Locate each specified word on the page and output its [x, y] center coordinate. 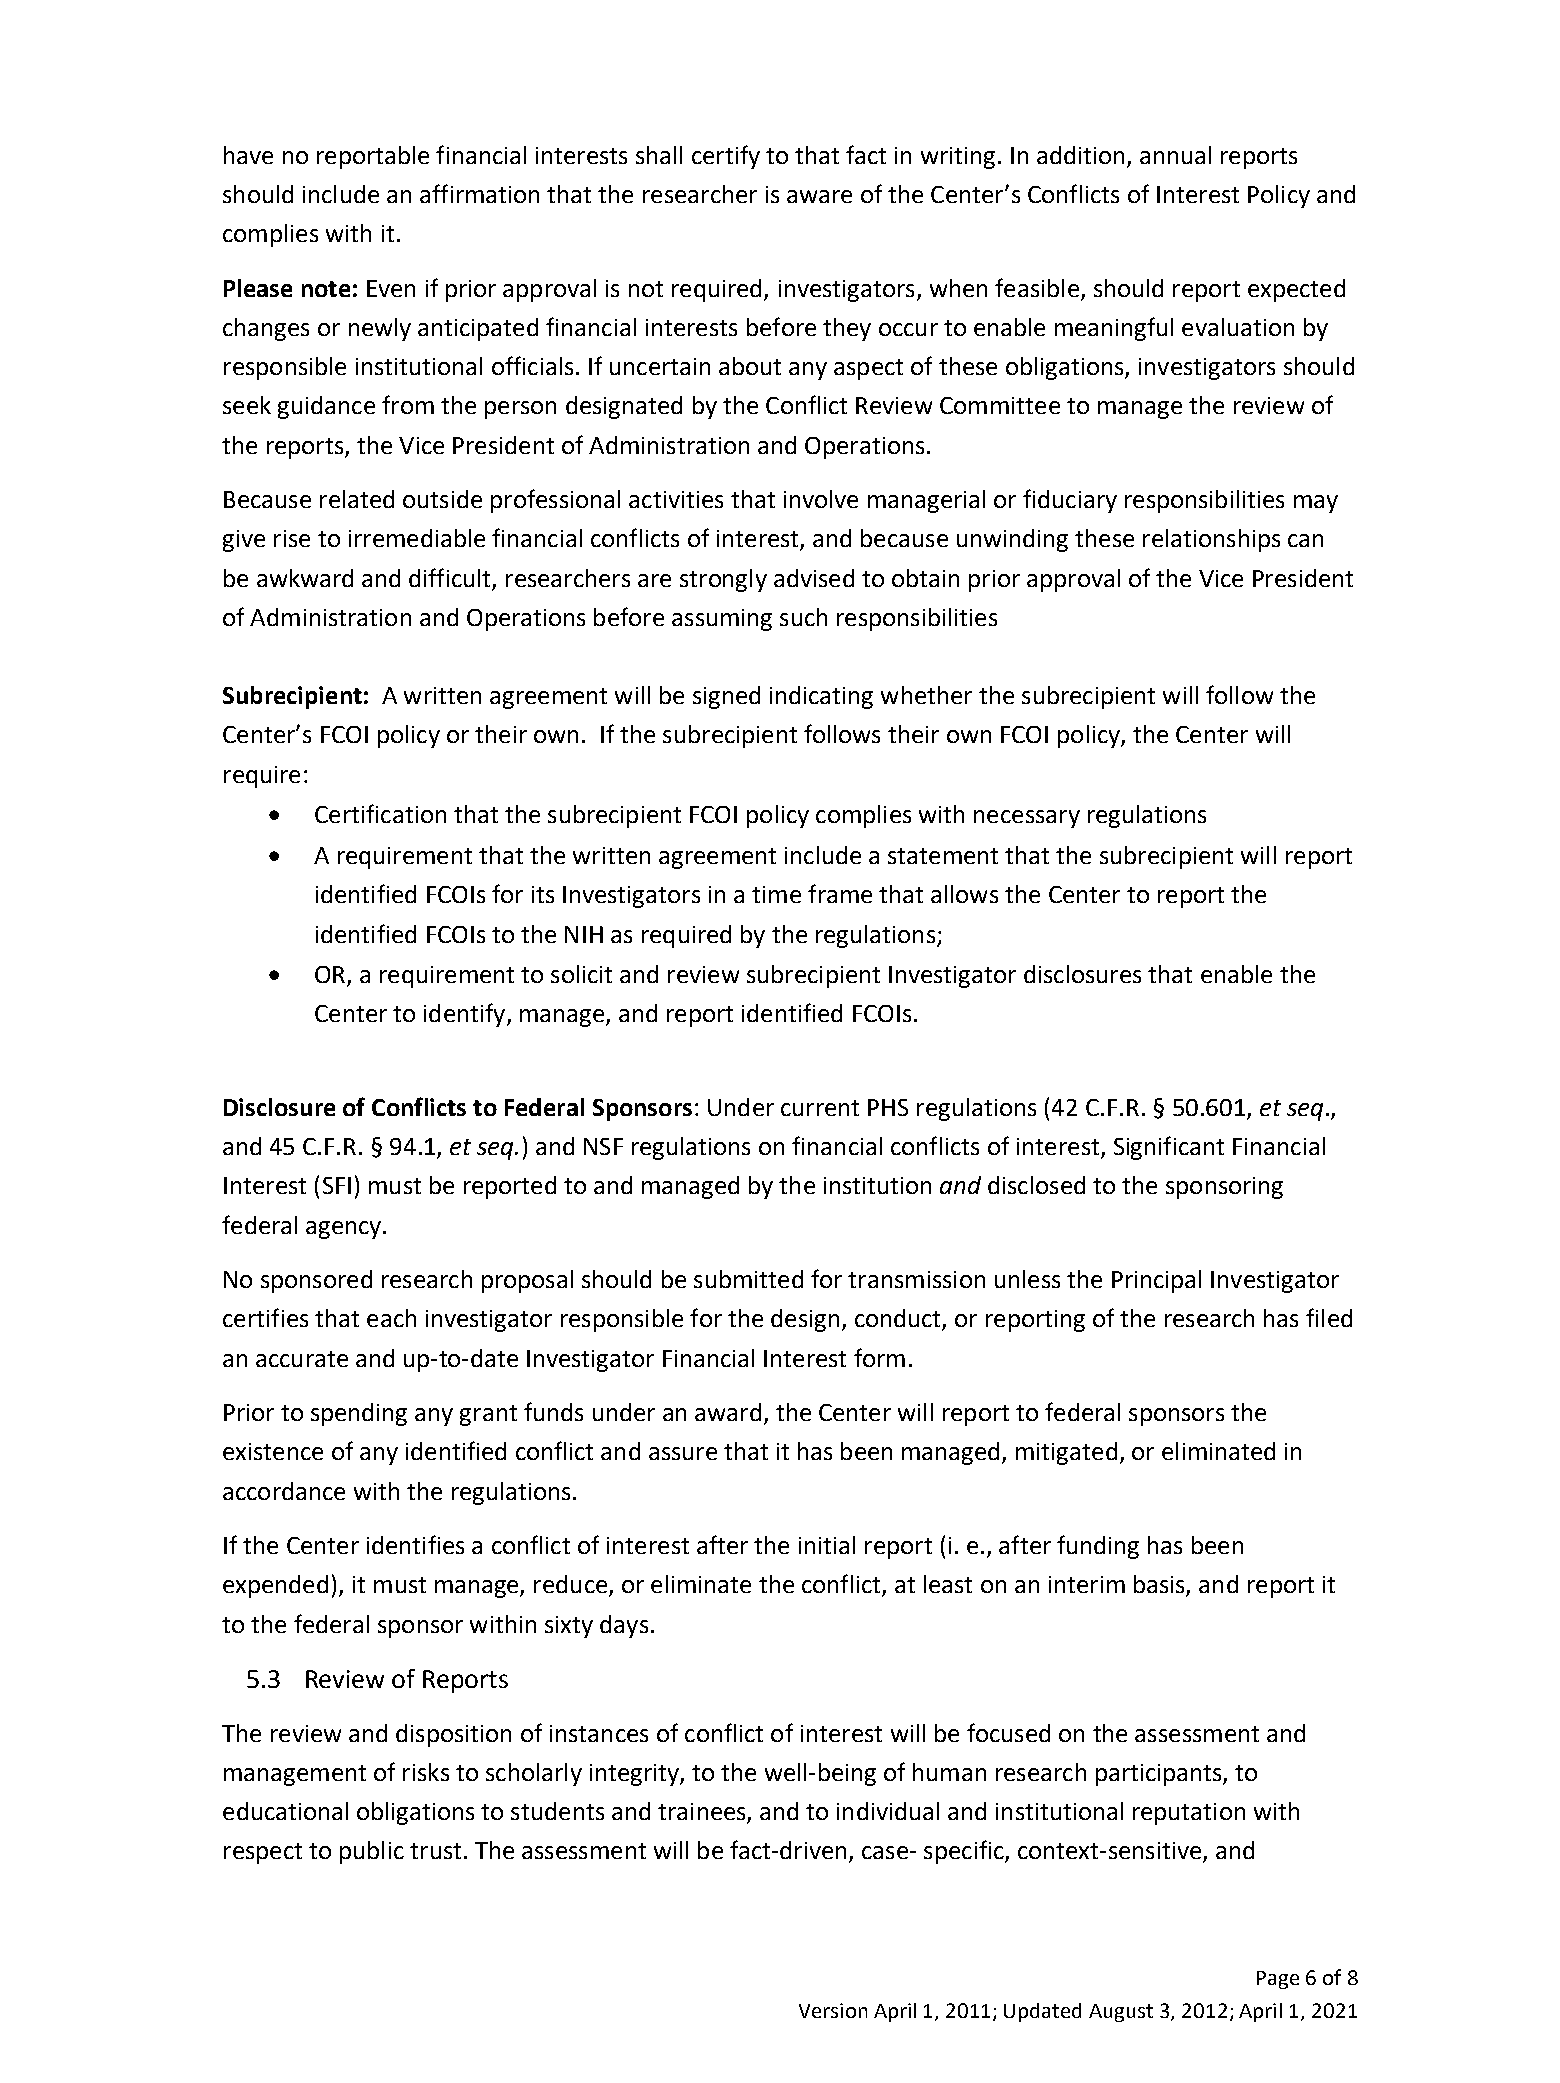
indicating [821, 697]
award [728, 1412]
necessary [1027, 819]
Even [391, 288]
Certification [380, 813]
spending [359, 1414]
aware [819, 196]
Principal [1156, 1281]
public [372, 1852]
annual [1175, 155]
